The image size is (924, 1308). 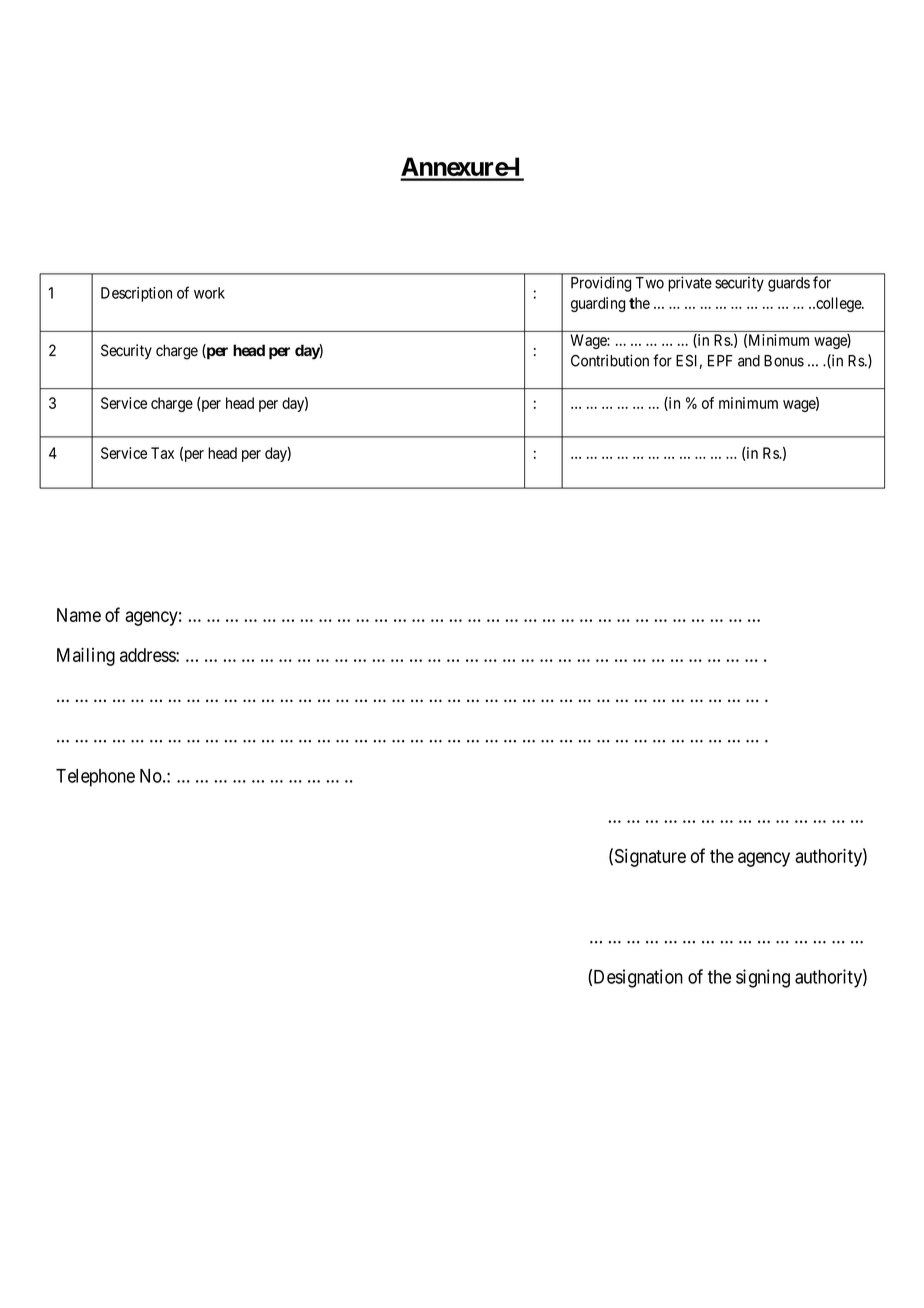 I want to click on address, so click(x=148, y=655).
